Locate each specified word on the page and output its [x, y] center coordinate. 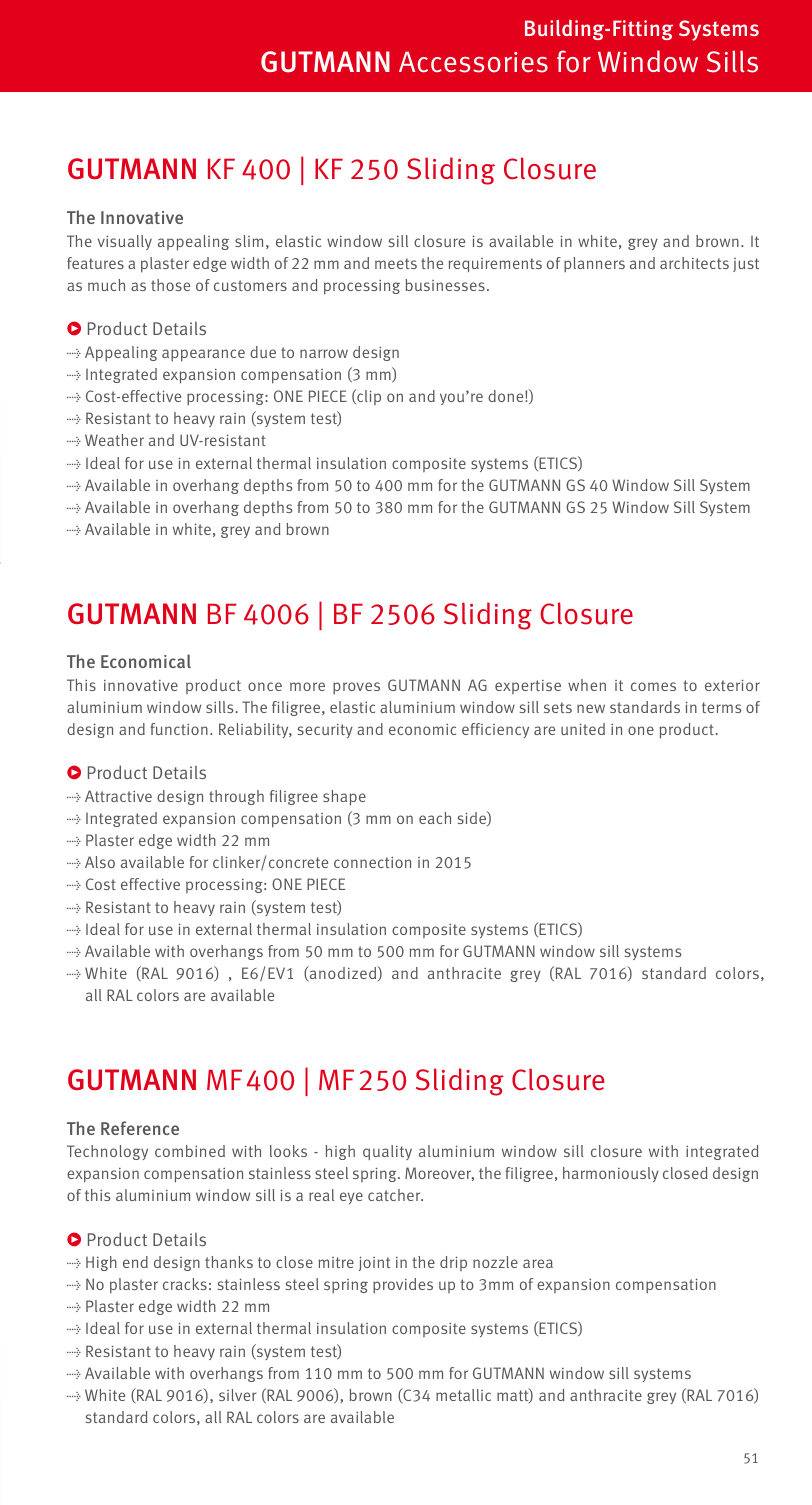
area [538, 1263]
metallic [463, 1395]
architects [694, 263]
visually [125, 242]
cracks [185, 1284]
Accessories [473, 62]
